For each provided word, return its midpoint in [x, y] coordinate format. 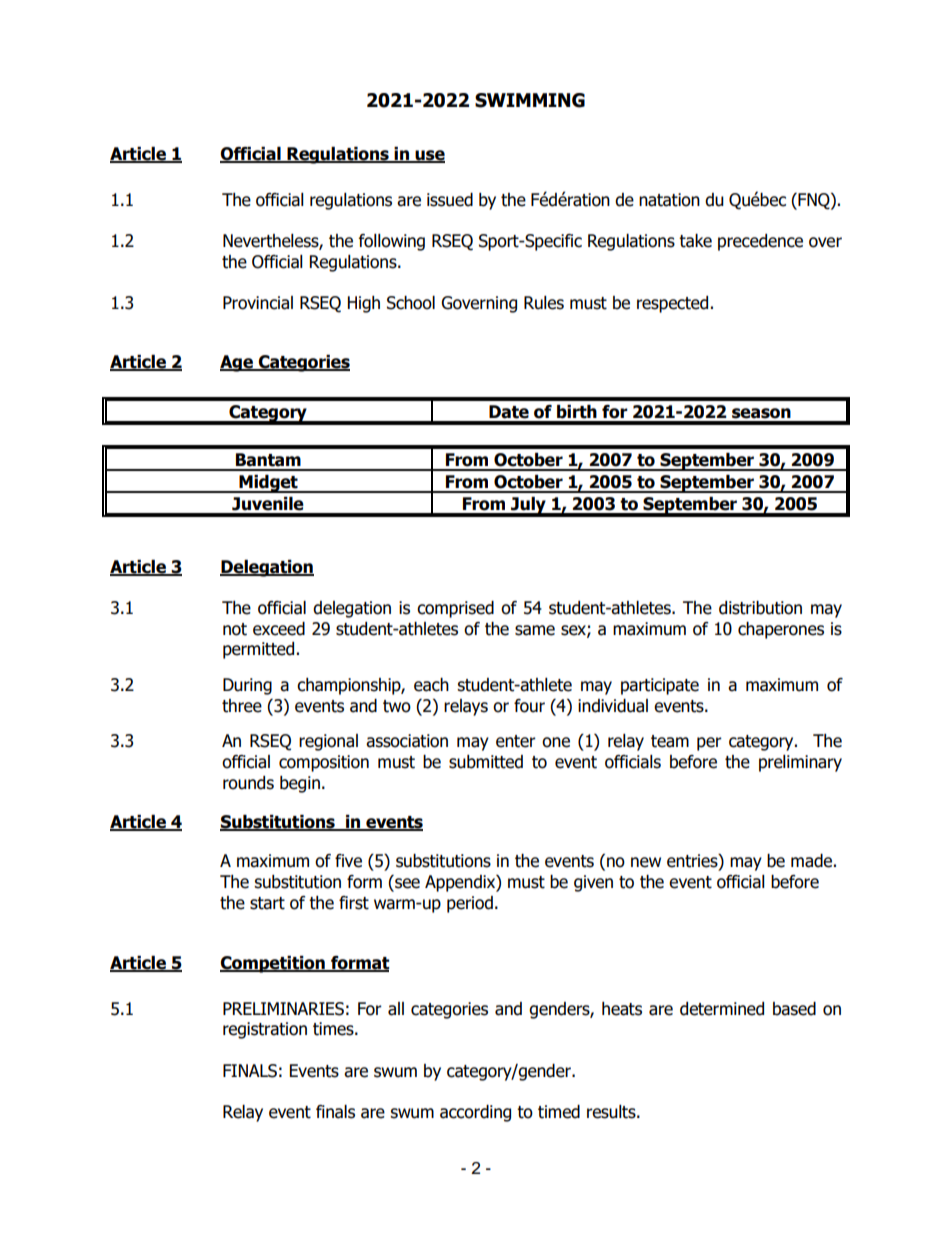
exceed [279, 629]
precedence [760, 242]
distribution [760, 608]
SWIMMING [530, 100]
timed [559, 1112]
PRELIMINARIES [283, 1009]
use [429, 156]
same [535, 630]
